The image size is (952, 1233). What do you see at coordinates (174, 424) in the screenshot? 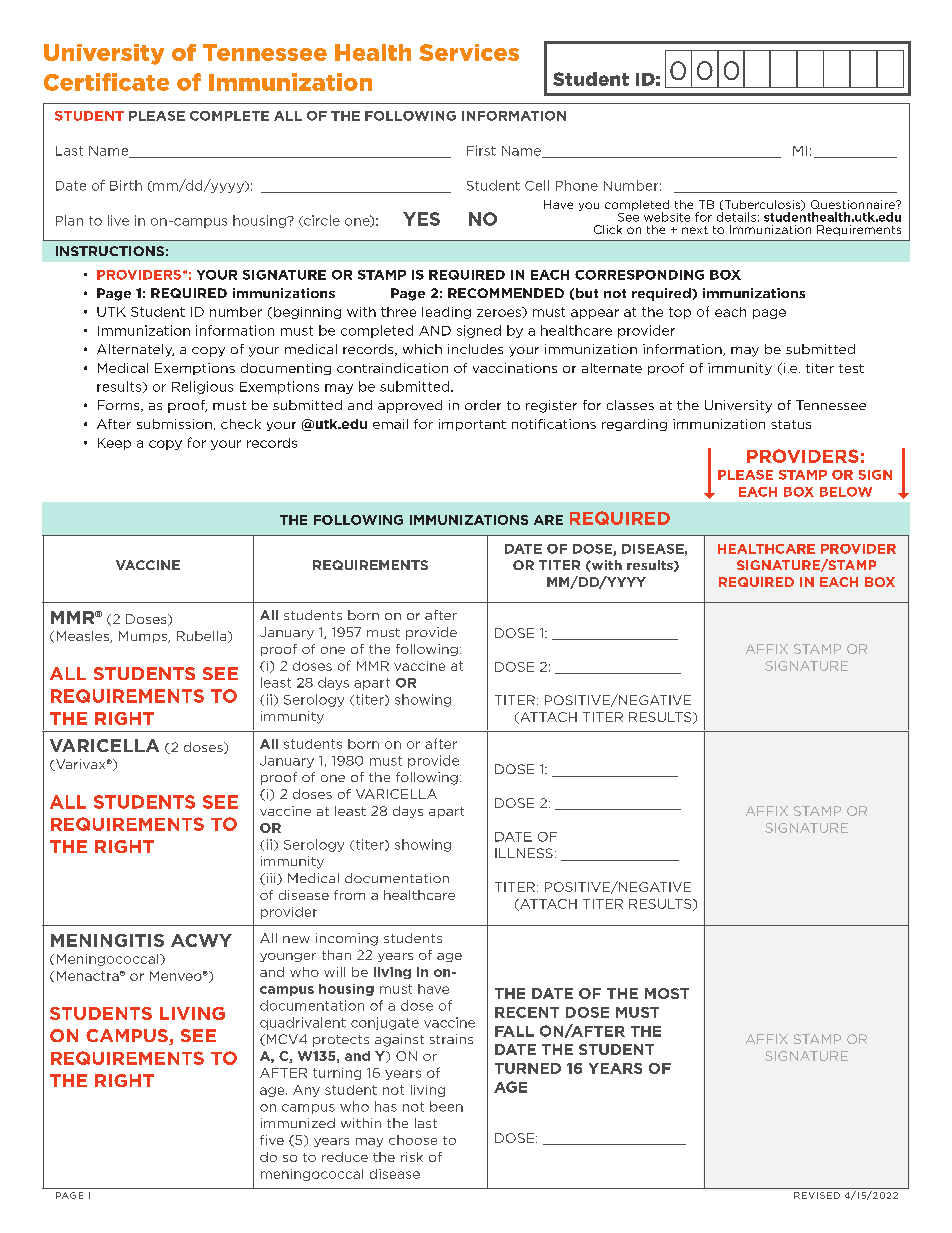
I see `submission` at bounding box center [174, 424].
